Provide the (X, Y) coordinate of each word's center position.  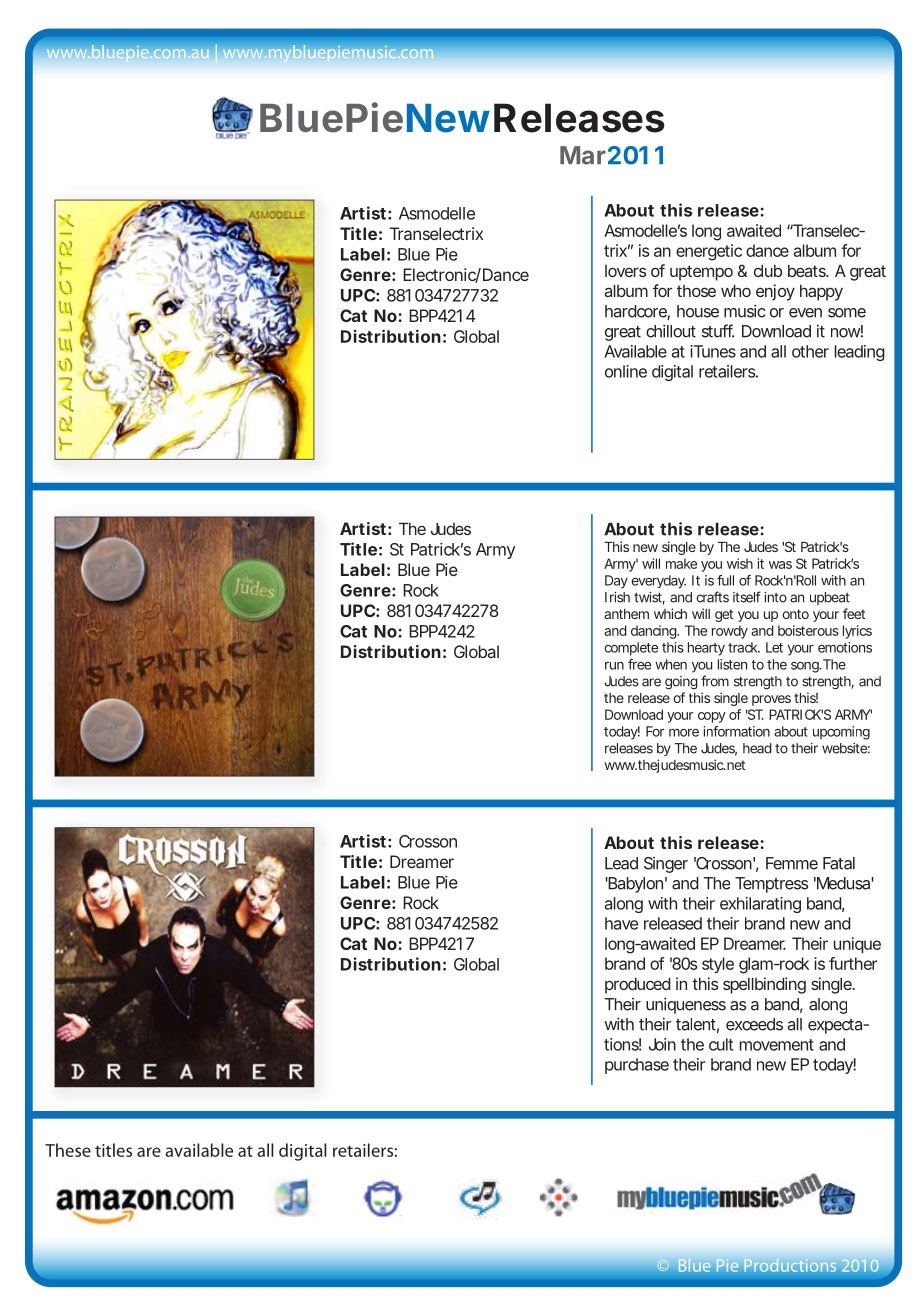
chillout (671, 331)
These (68, 1150)
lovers (625, 271)
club (768, 271)
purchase (637, 1066)
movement (777, 1045)
